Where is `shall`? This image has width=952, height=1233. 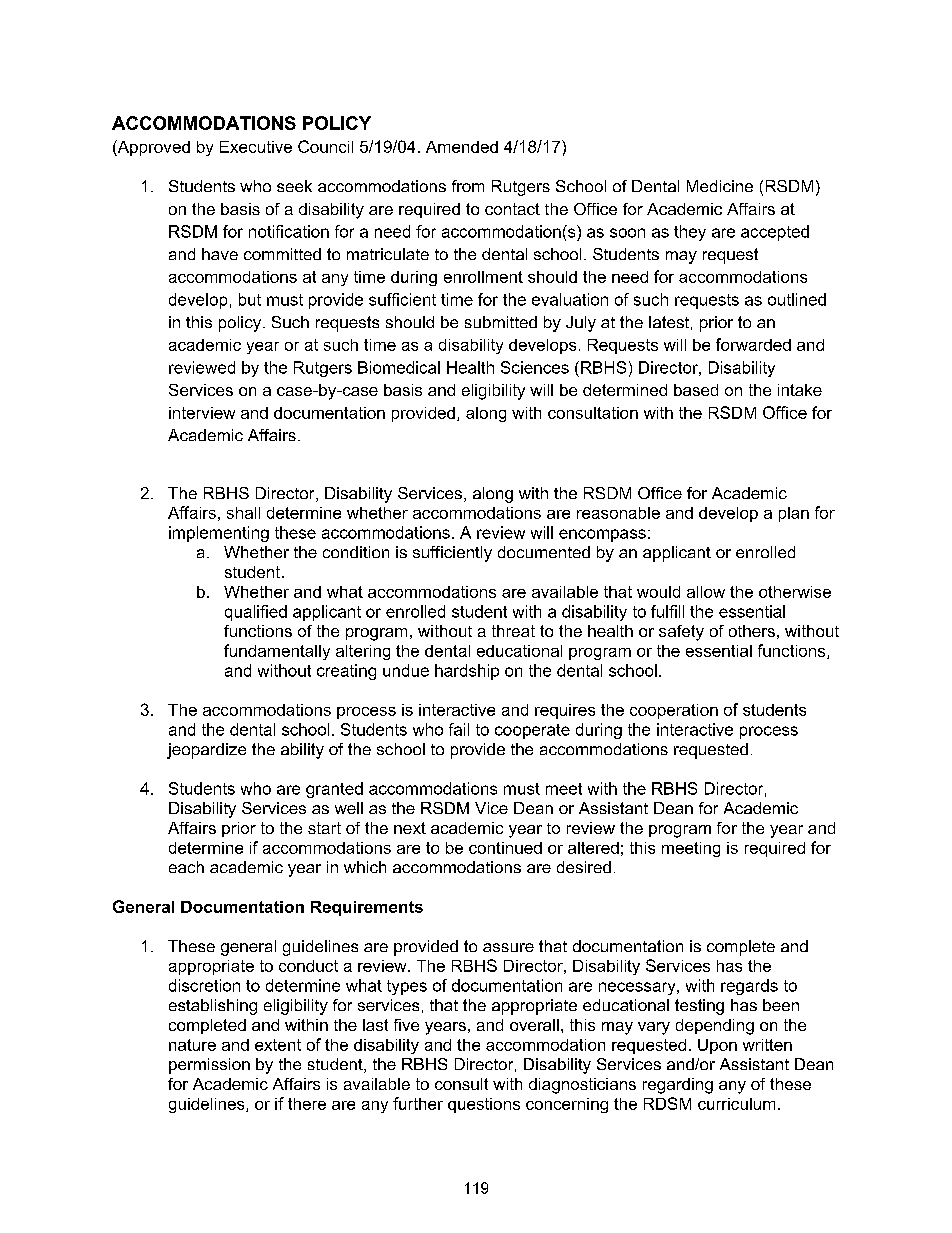
shall is located at coordinates (243, 513).
